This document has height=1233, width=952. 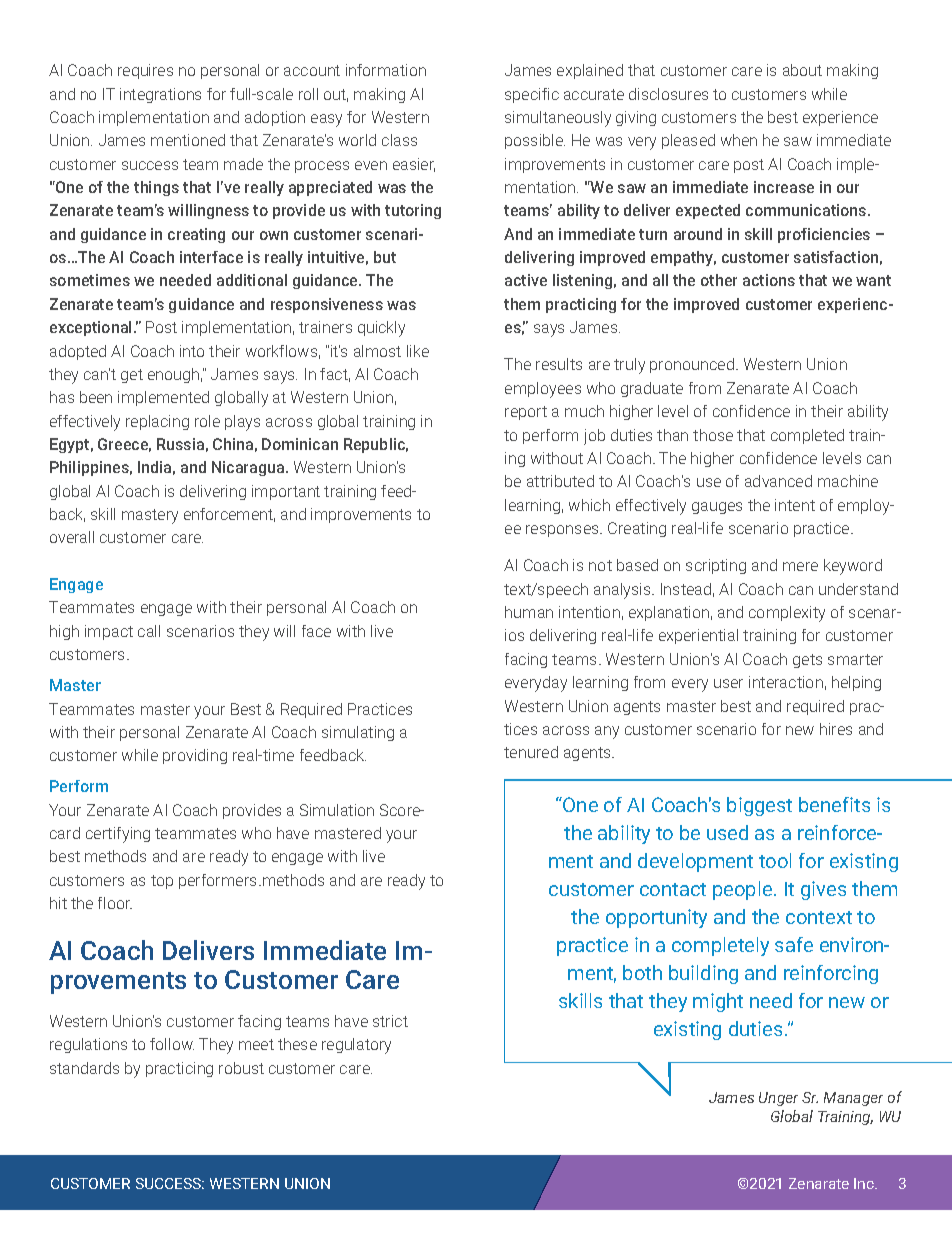 I want to click on about, so click(x=802, y=70).
